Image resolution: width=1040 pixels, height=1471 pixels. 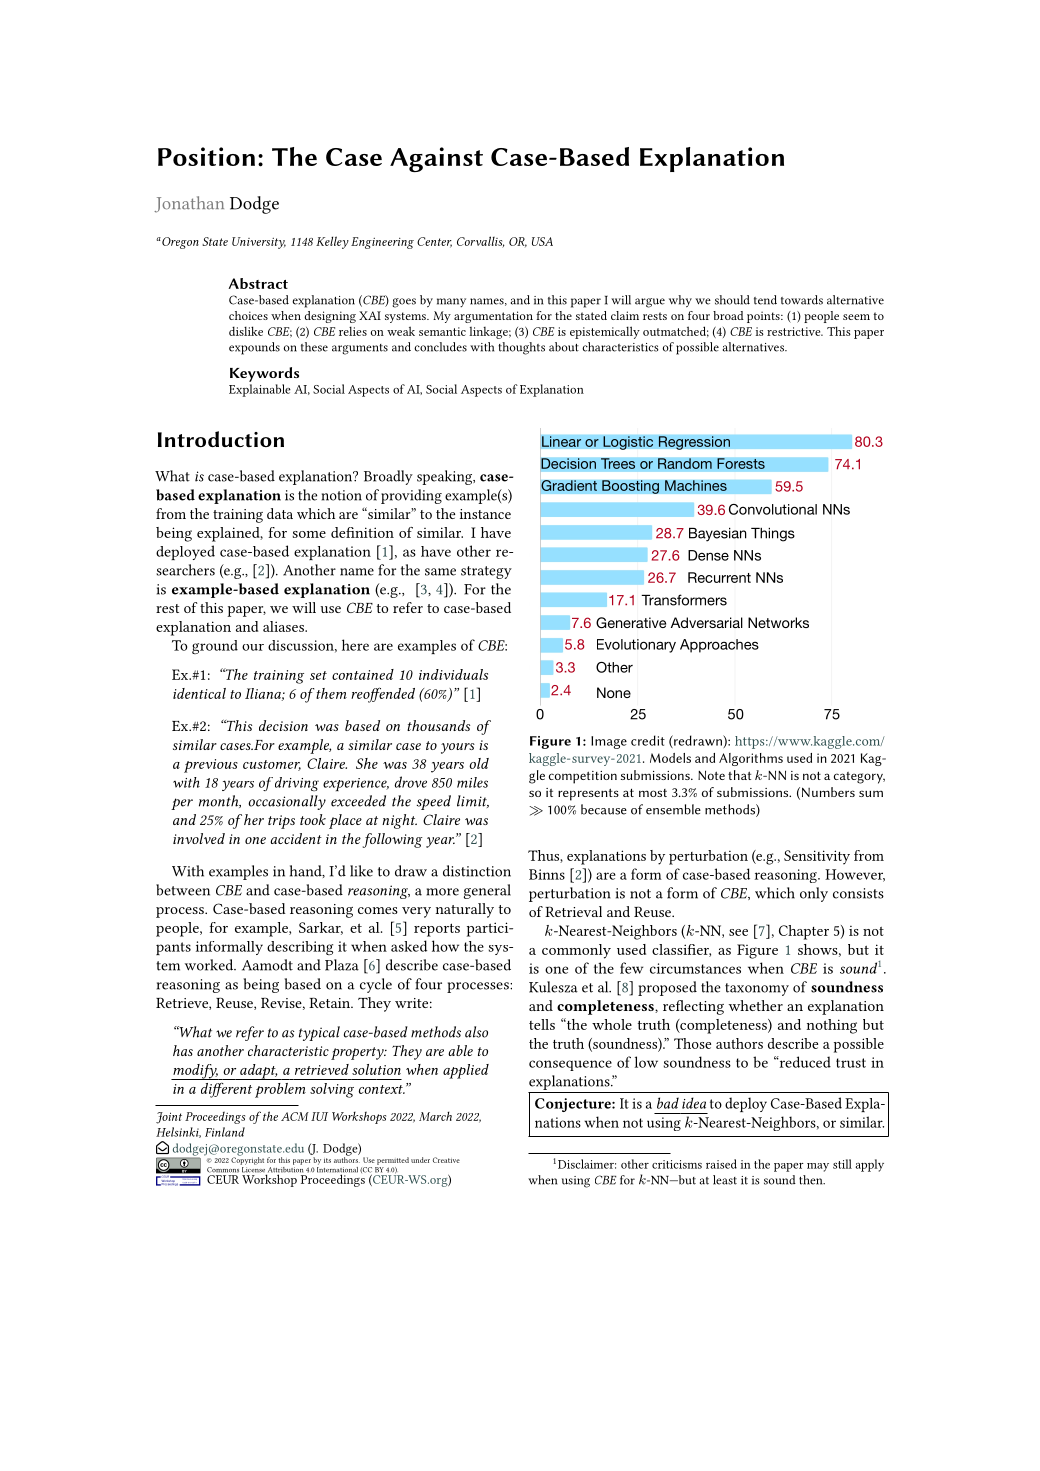 What do you see at coordinates (300, 948) in the document?
I see `describing` at bounding box center [300, 948].
